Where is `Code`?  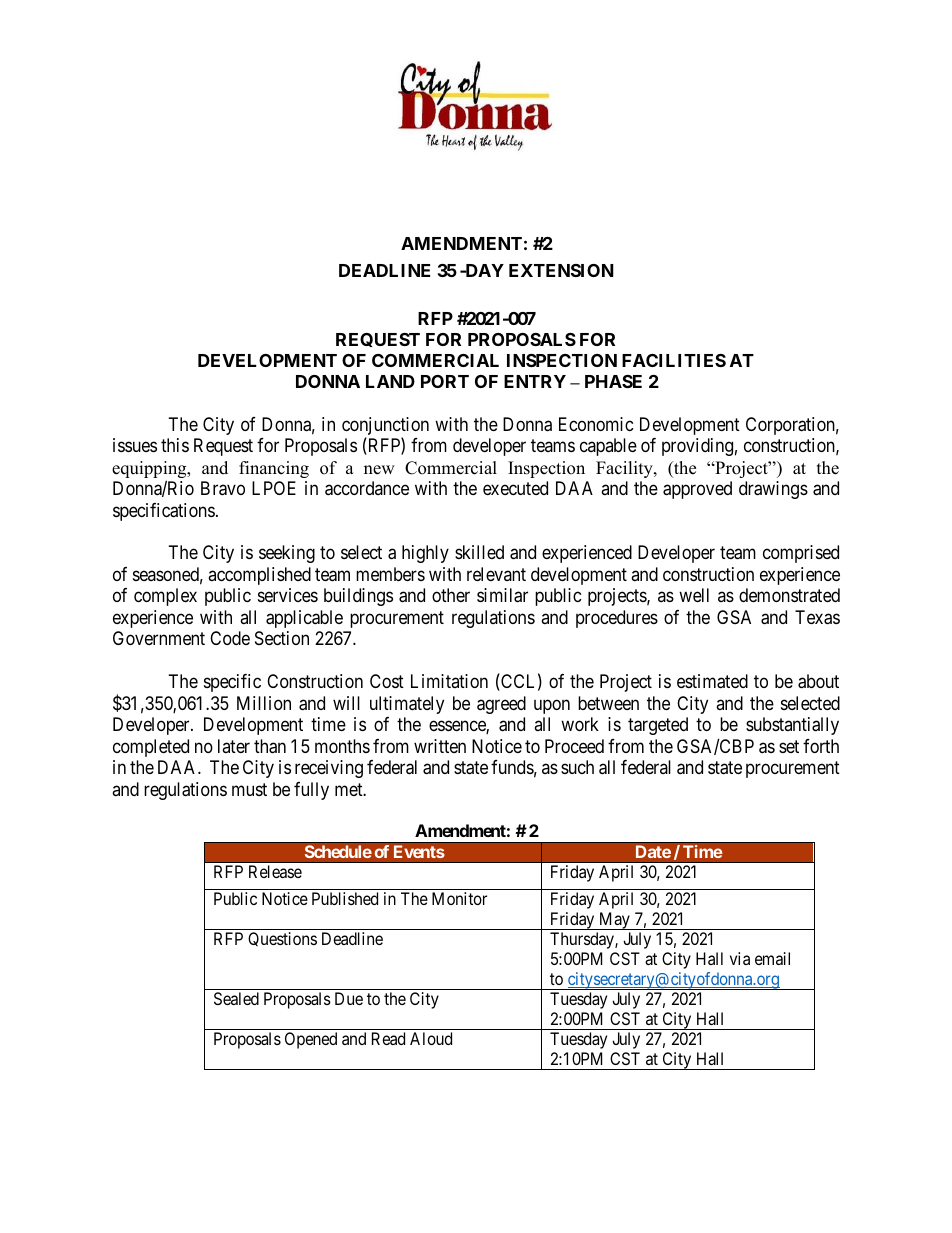 Code is located at coordinates (230, 638).
